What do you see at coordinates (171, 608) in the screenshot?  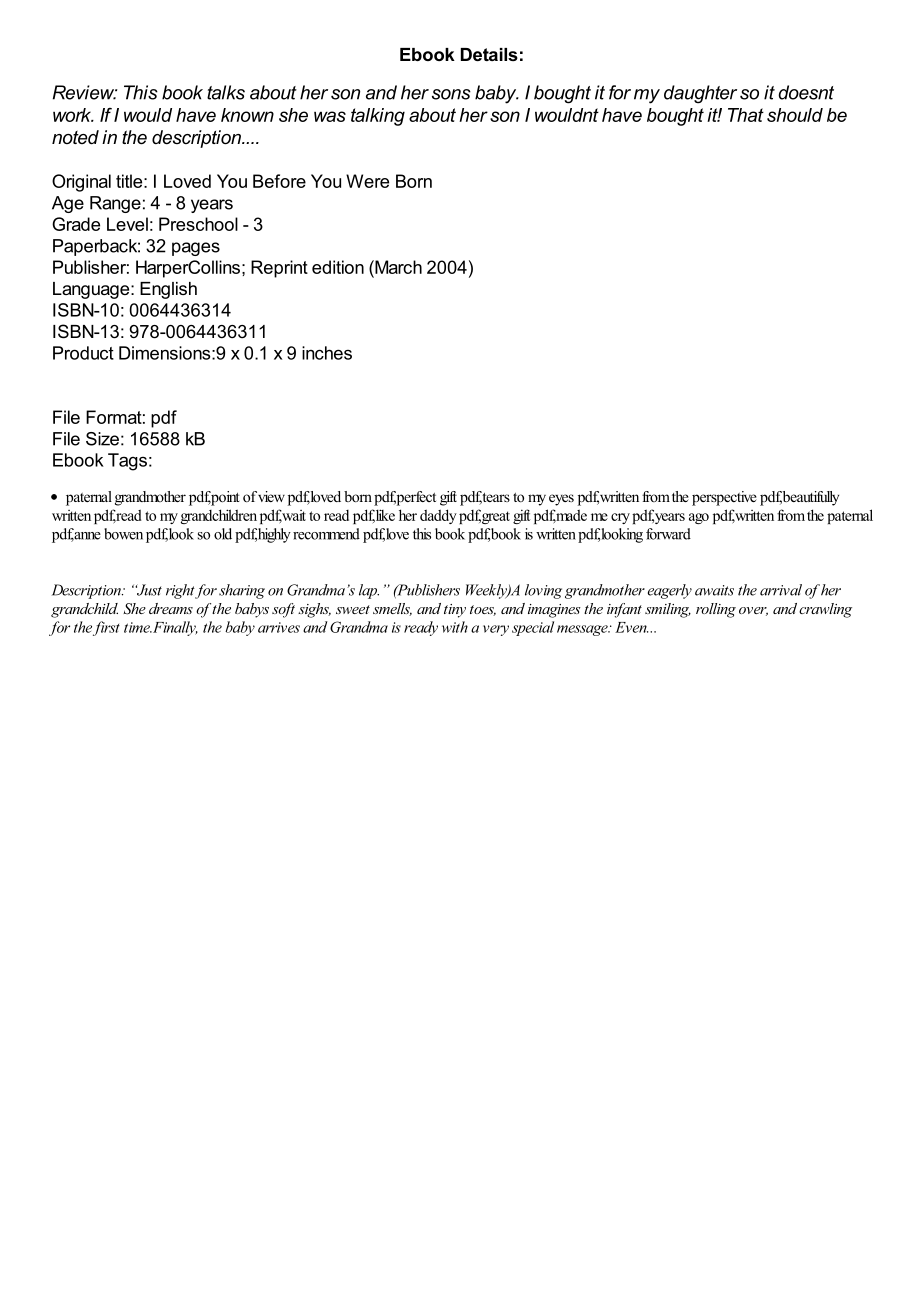 I see `dreams` at bounding box center [171, 608].
